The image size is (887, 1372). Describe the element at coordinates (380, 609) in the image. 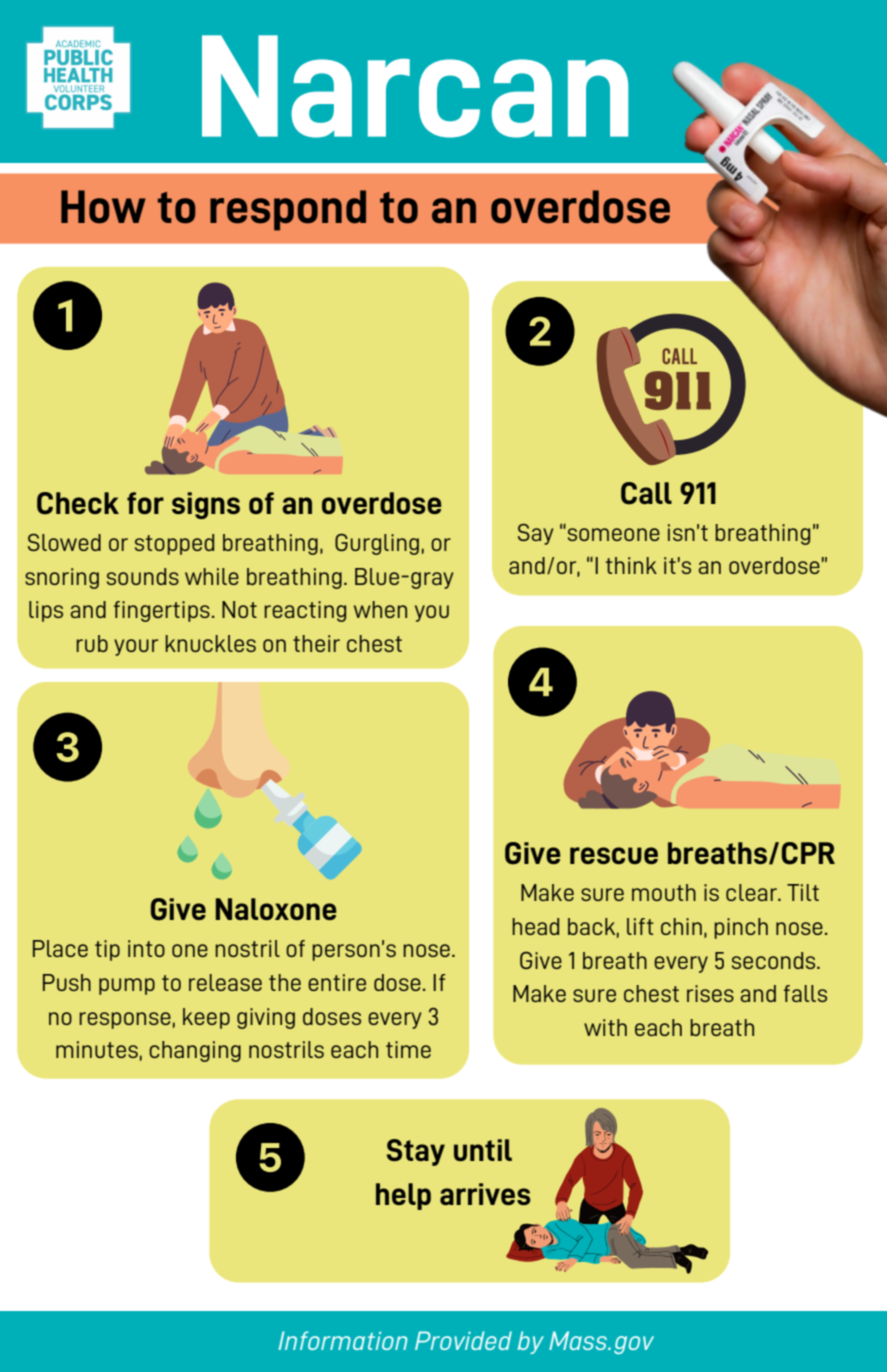

I see `when` at that location.
